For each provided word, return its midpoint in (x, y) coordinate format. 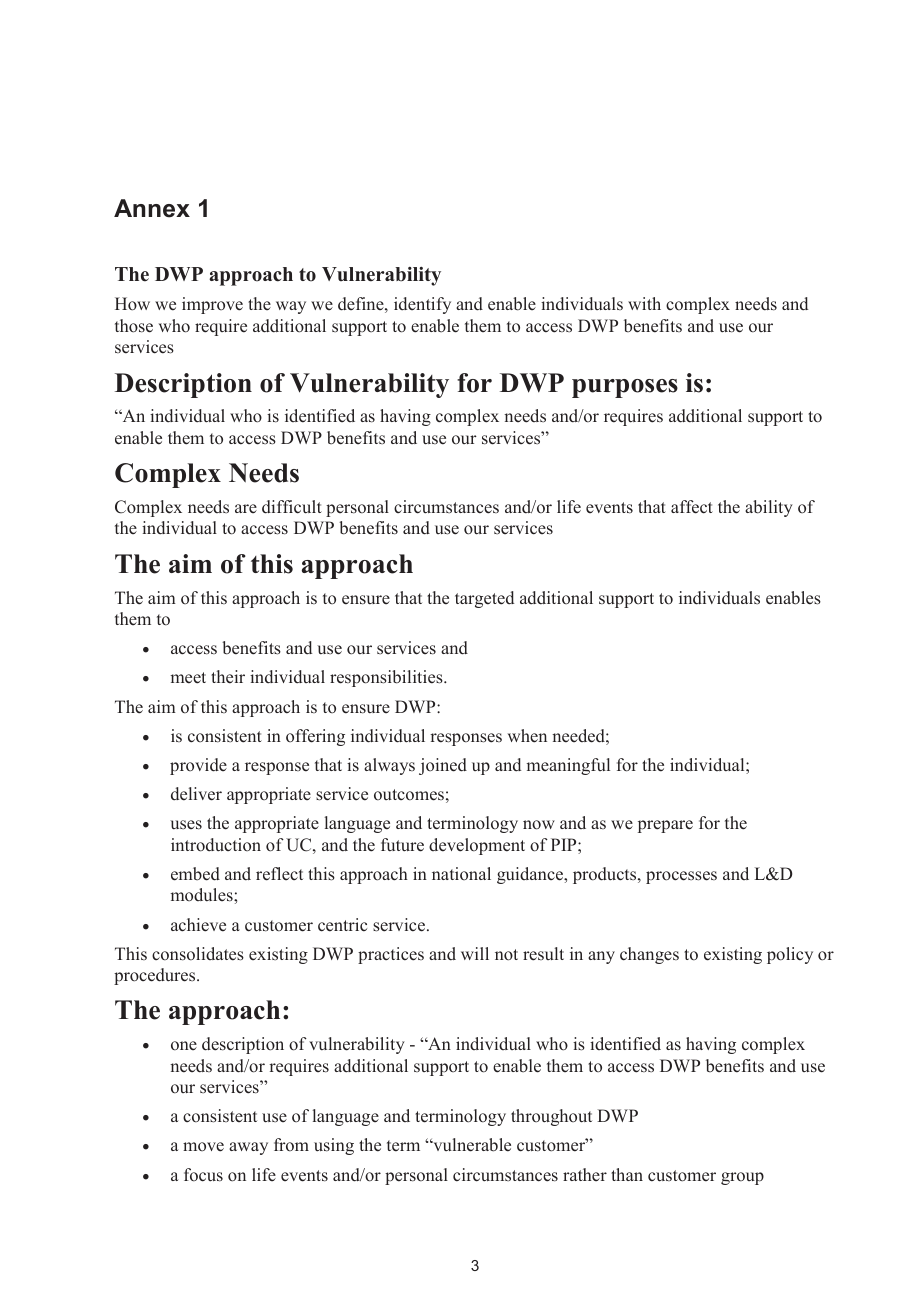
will (475, 953)
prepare (665, 826)
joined (443, 766)
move (203, 1147)
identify (422, 305)
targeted (484, 599)
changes (649, 955)
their (228, 677)
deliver (196, 794)
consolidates (198, 954)
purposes (625, 388)
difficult (292, 507)
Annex (152, 208)
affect (692, 507)
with (644, 303)
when (527, 736)
